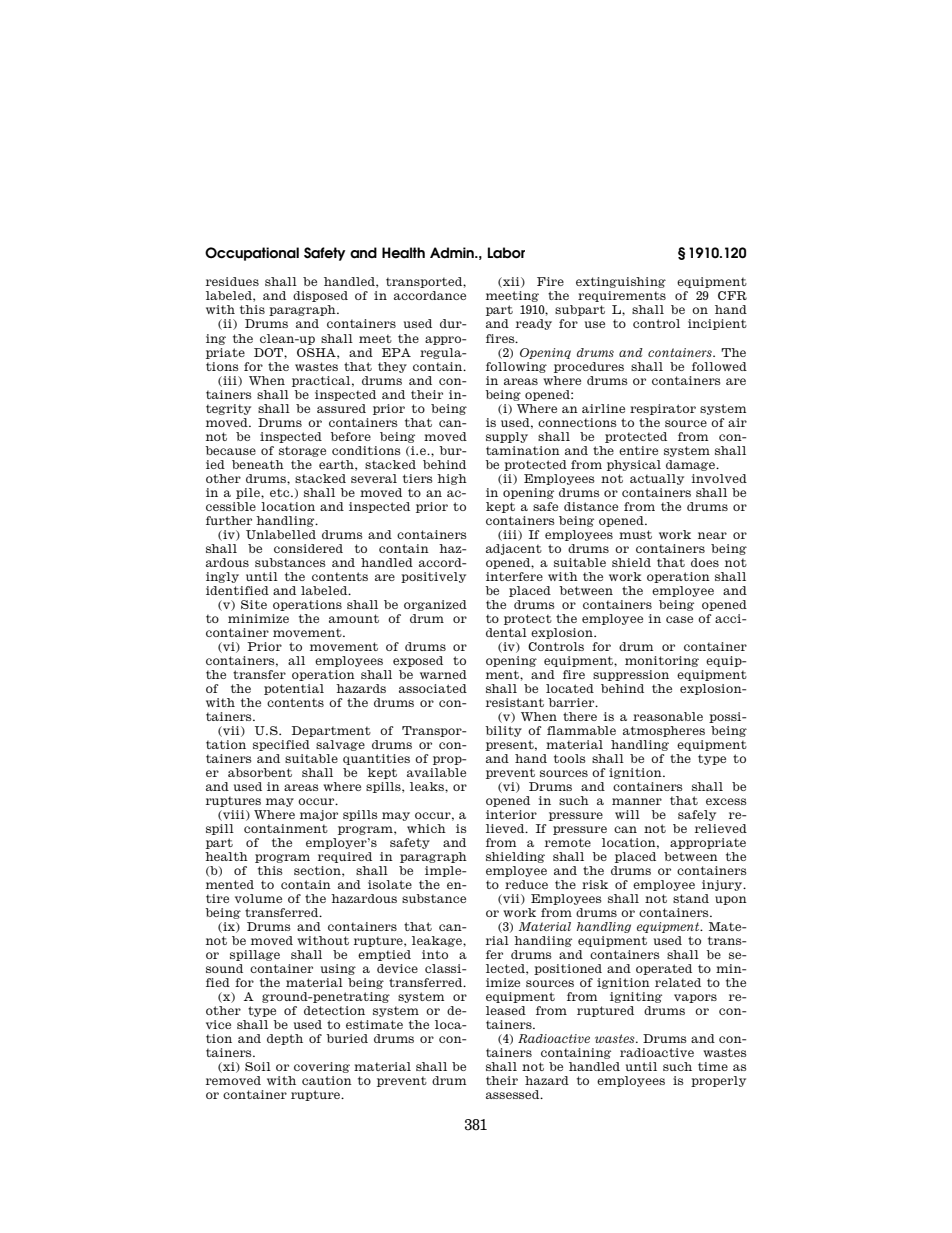  Describe the element at coordinates (319, 815) in the document. I see `major` at that location.
